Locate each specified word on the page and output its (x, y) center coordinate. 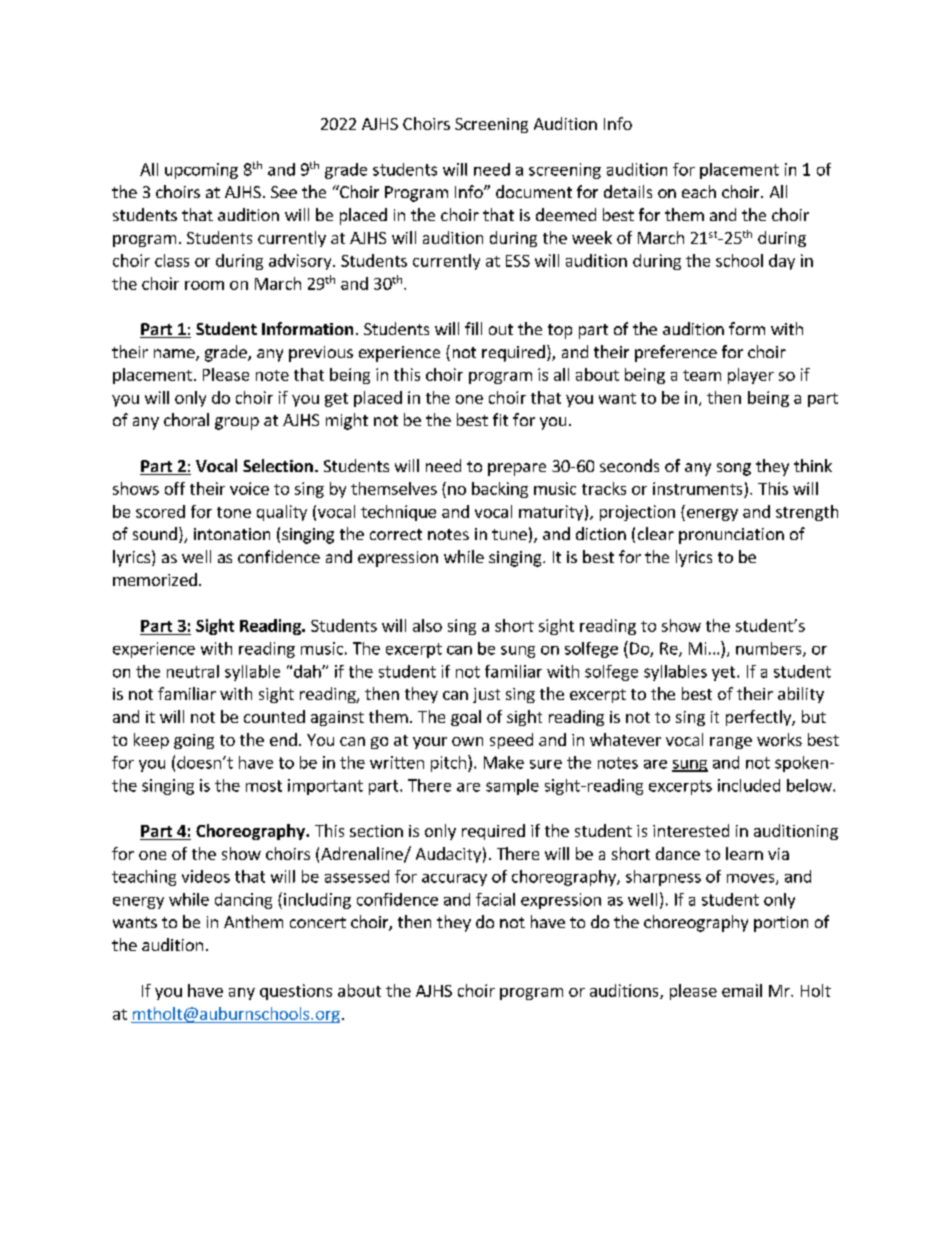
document (534, 191)
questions (296, 992)
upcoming (201, 171)
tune (509, 534)
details (628, 191)
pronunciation (731, 536)
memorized (155, 579)
